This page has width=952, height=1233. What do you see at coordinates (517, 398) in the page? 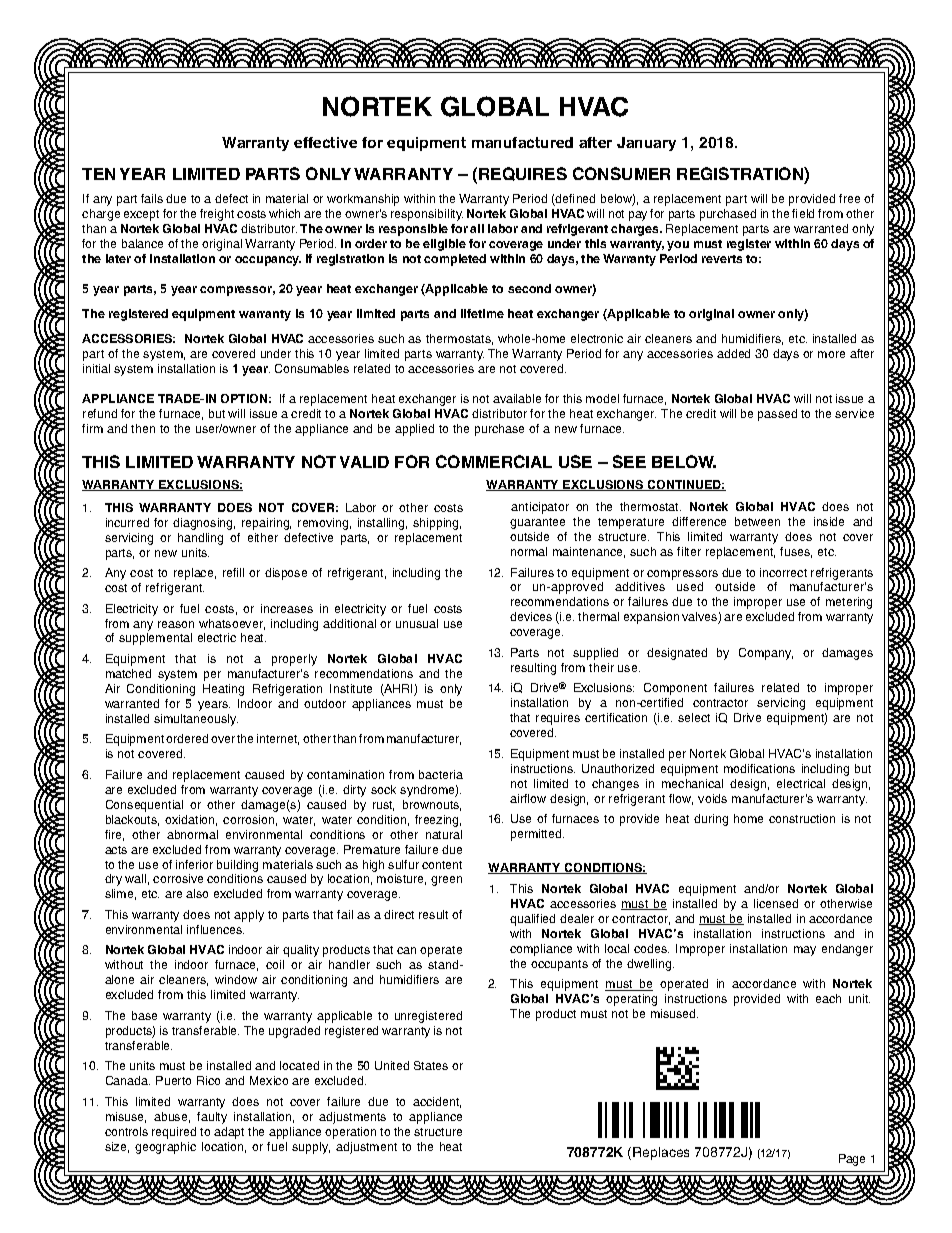
I see `available` at bounding box center [517, 398].
